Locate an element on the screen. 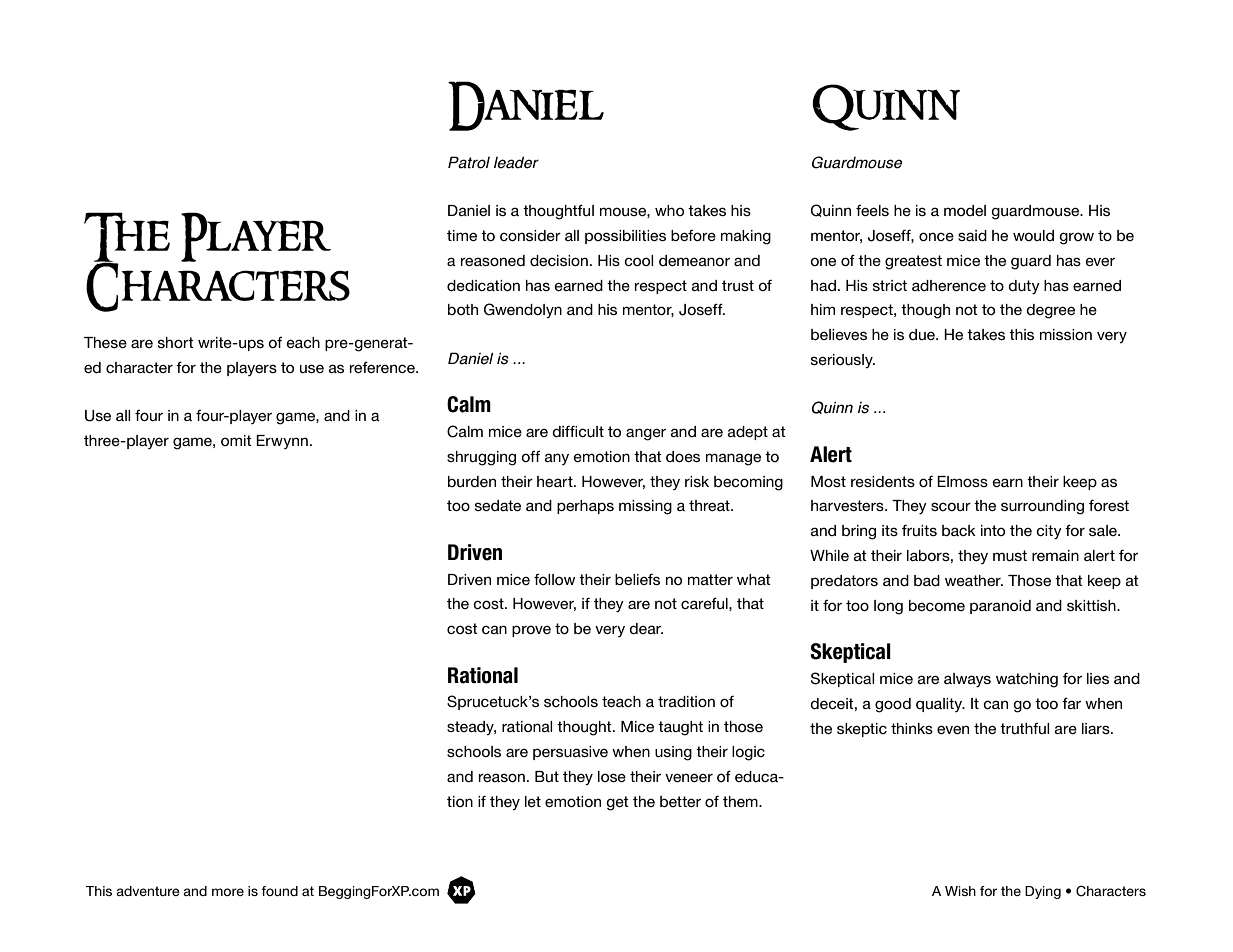  more is located at coordinates (228, 892).
